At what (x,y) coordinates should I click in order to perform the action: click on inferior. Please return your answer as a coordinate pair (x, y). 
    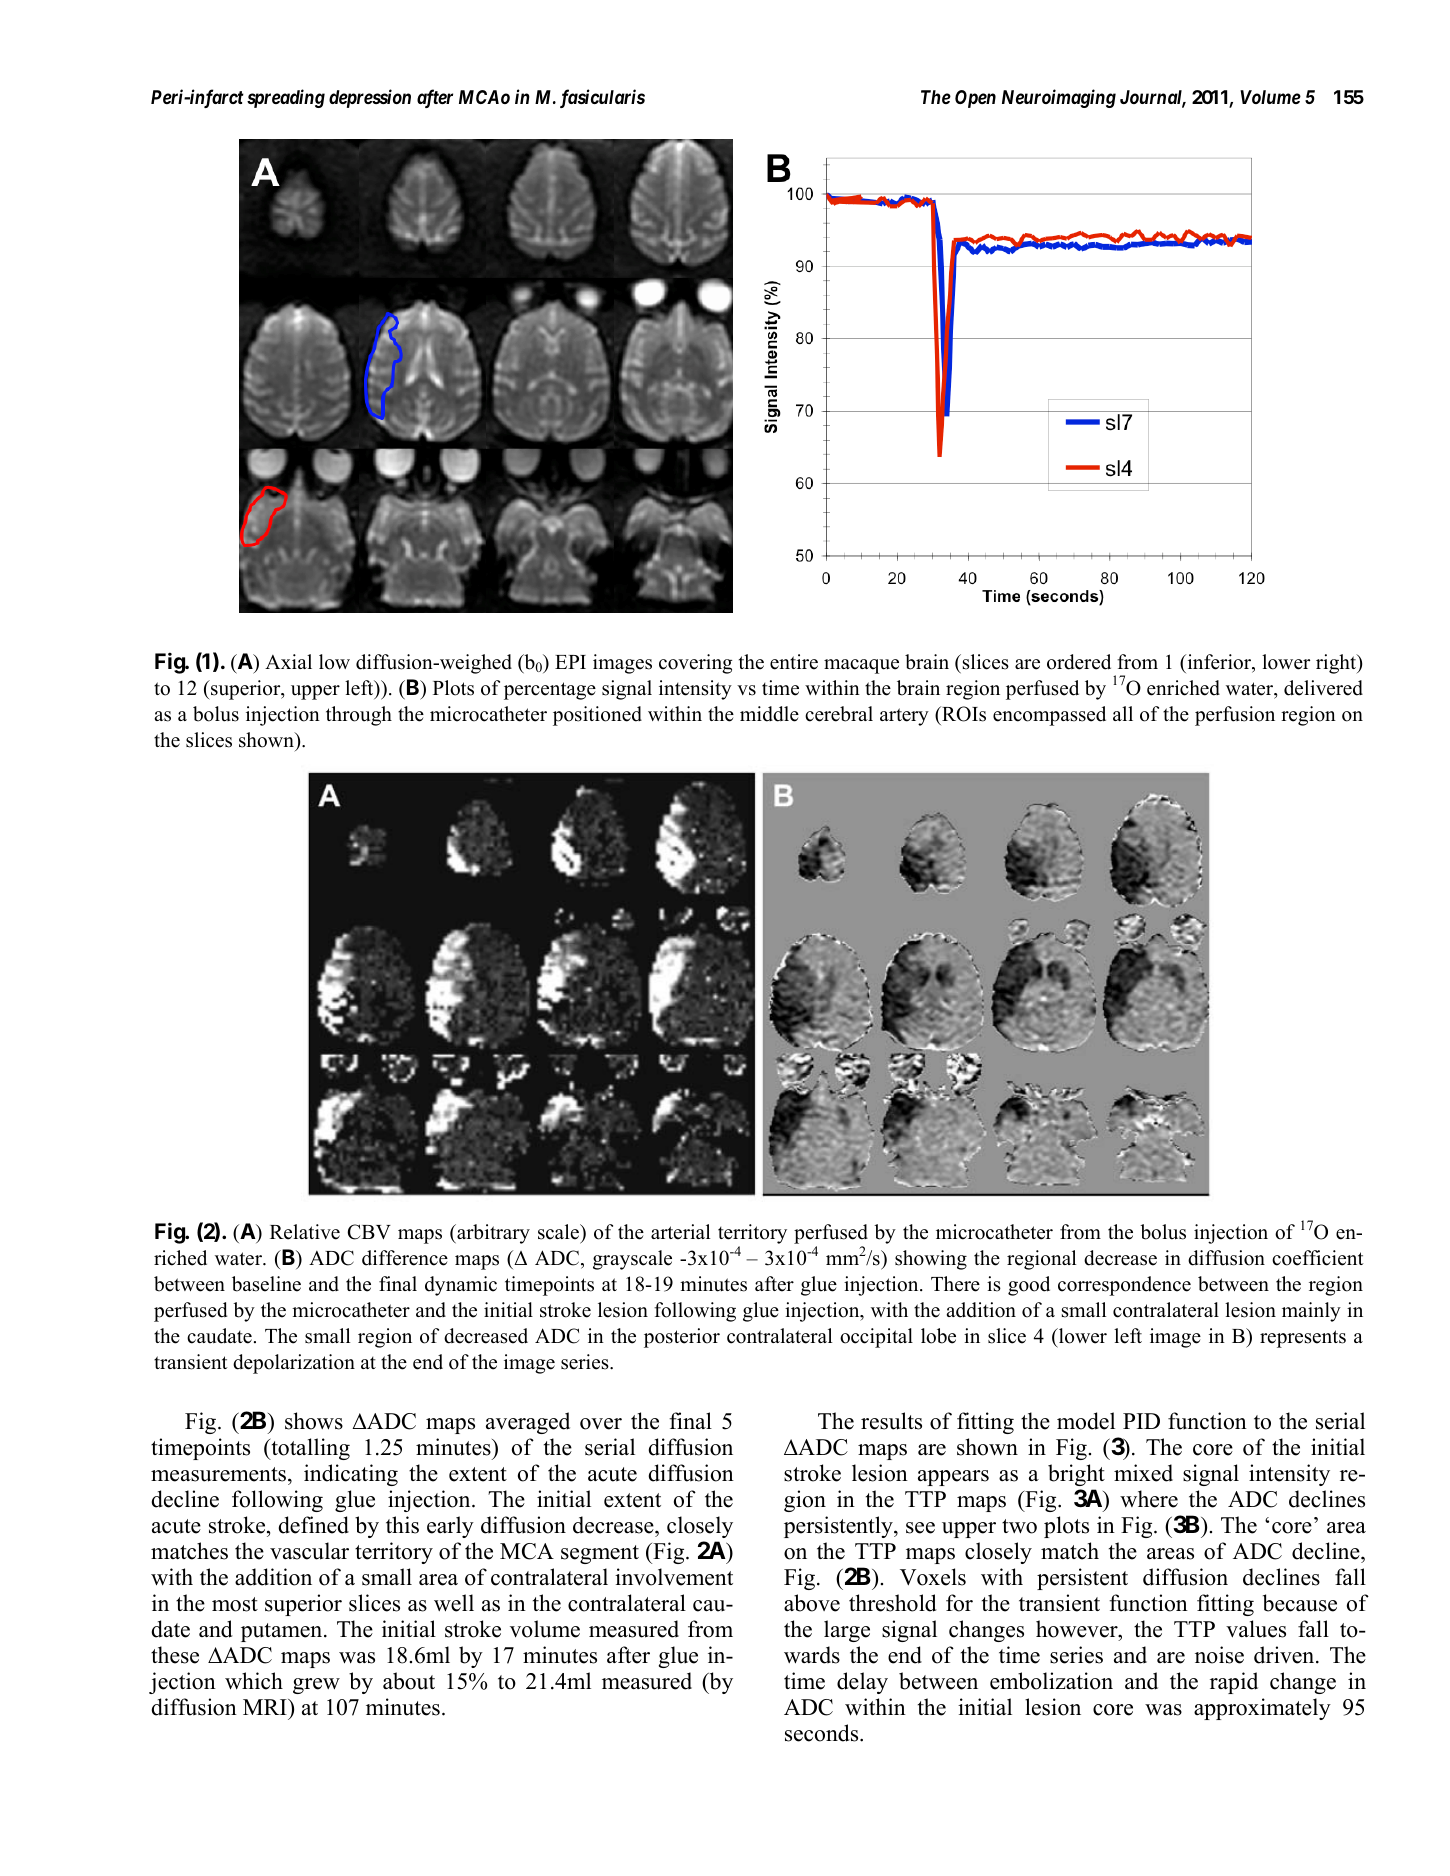
    Looking at the image, I should click on (1219, 663).
